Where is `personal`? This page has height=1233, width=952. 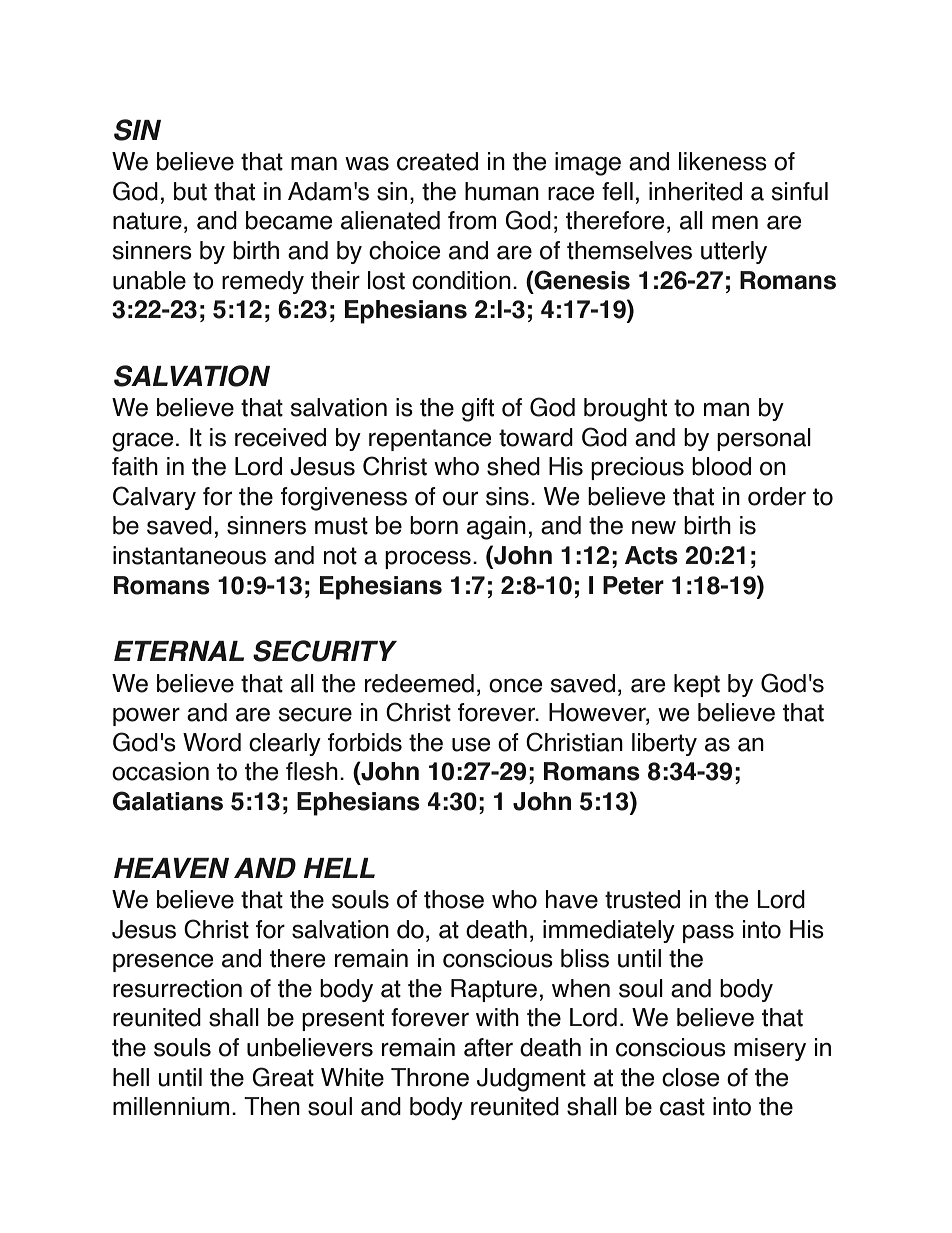
personal is located at coordinates (764, 439).
